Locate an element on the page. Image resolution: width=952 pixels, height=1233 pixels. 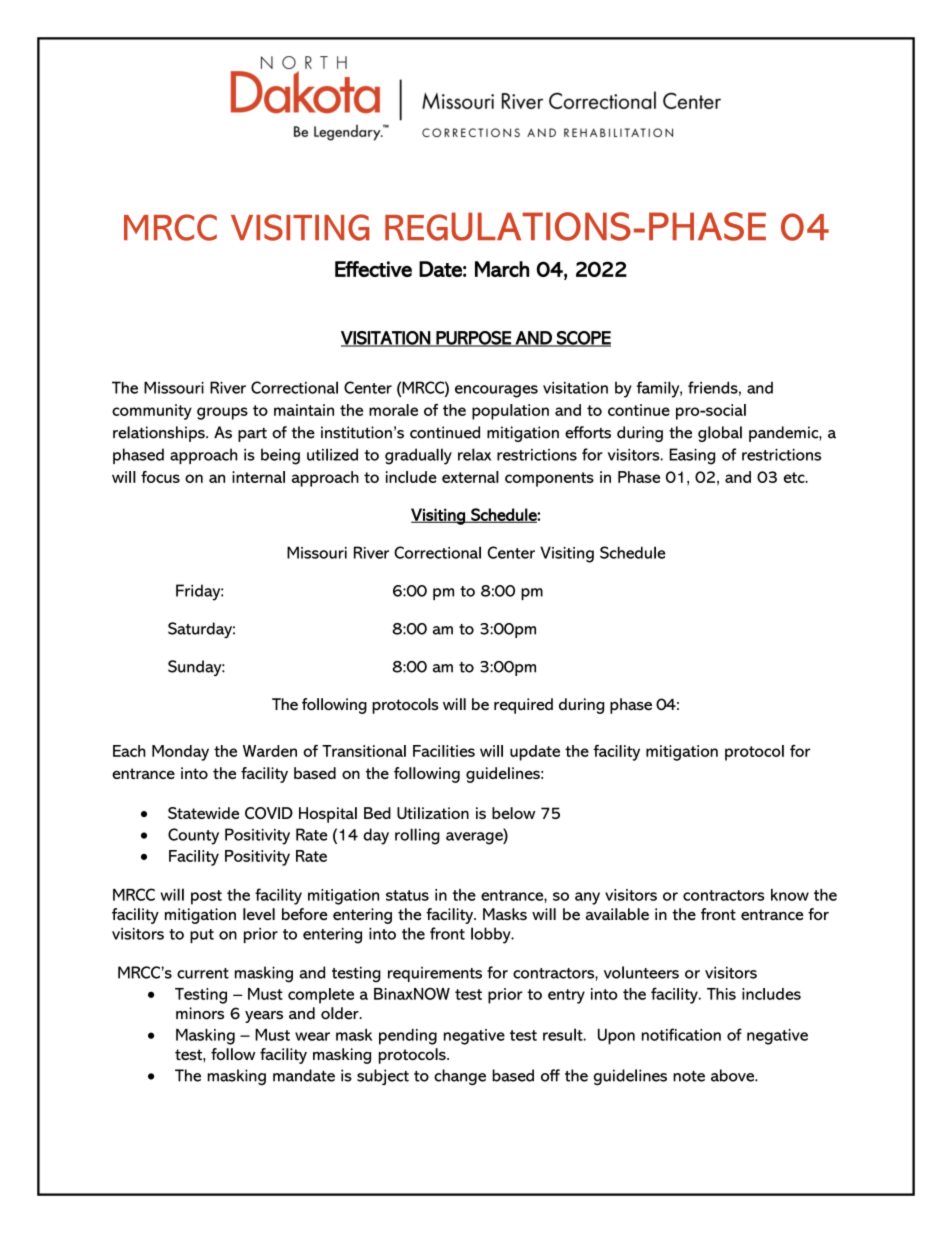
minors is located at coordinates (200, 1013).
